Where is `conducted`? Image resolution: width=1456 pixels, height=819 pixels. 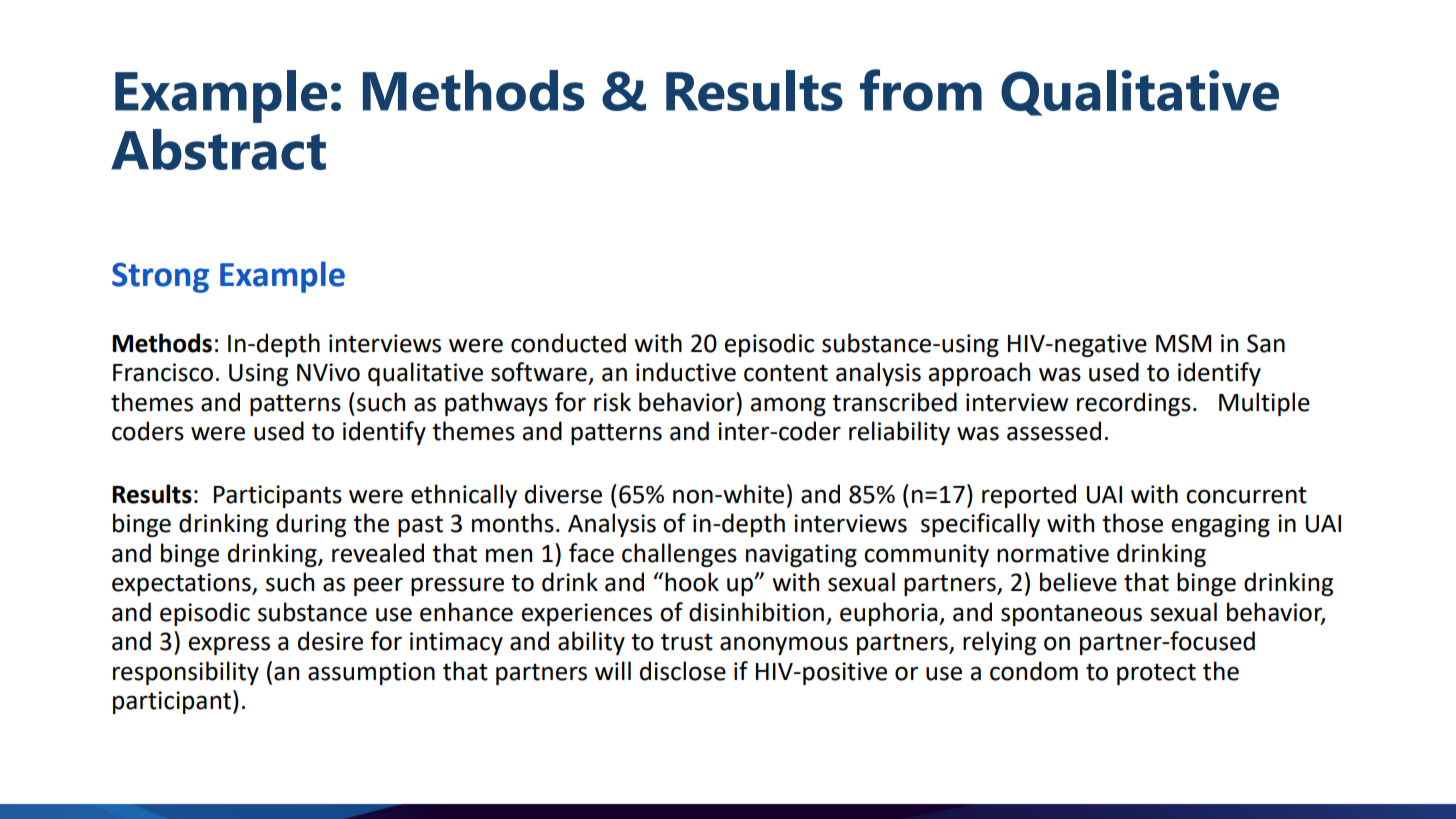
conducted is located at coordinates (568, 343).
